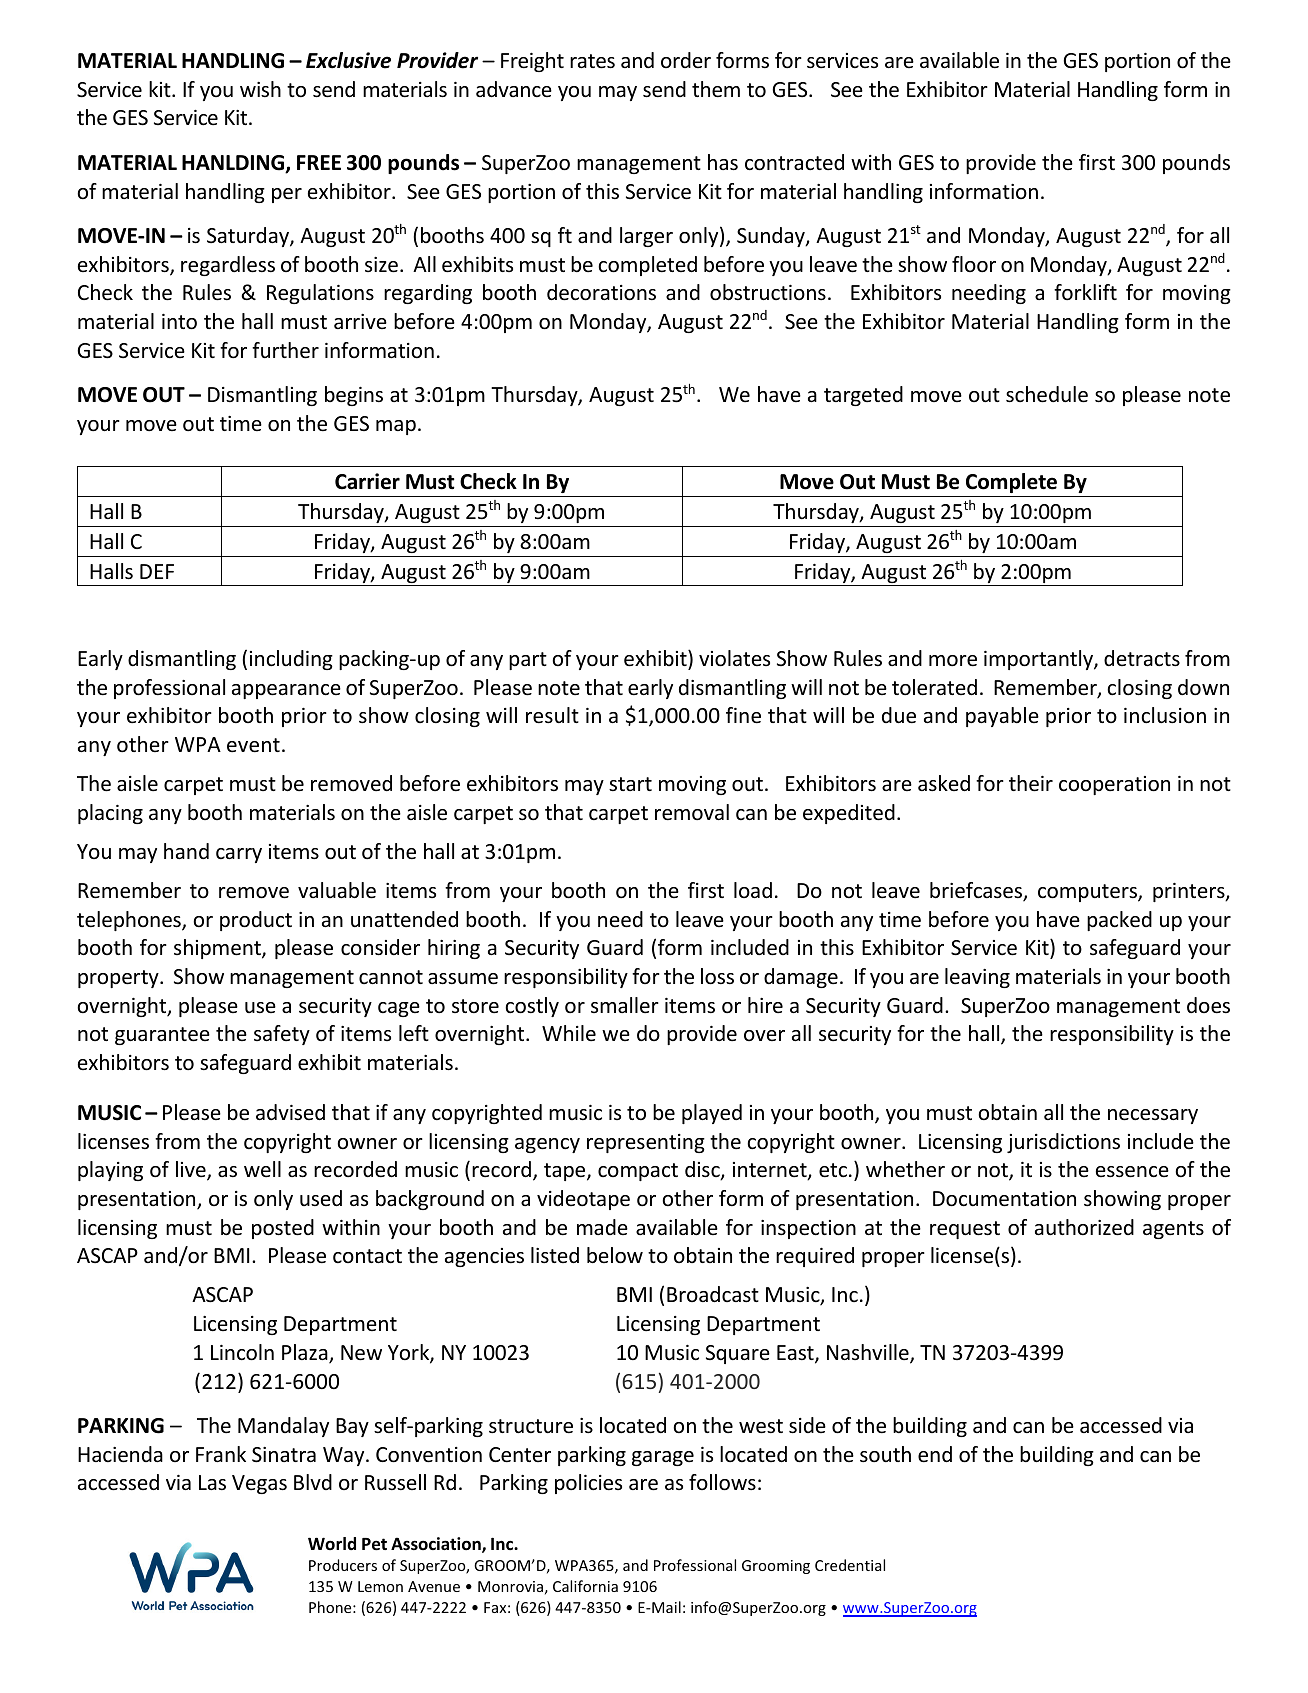 This screenshot has width=1308, height=1693. Describe the element at coordinates (974, 264) in the screenshot. I see `floor` at that location.
